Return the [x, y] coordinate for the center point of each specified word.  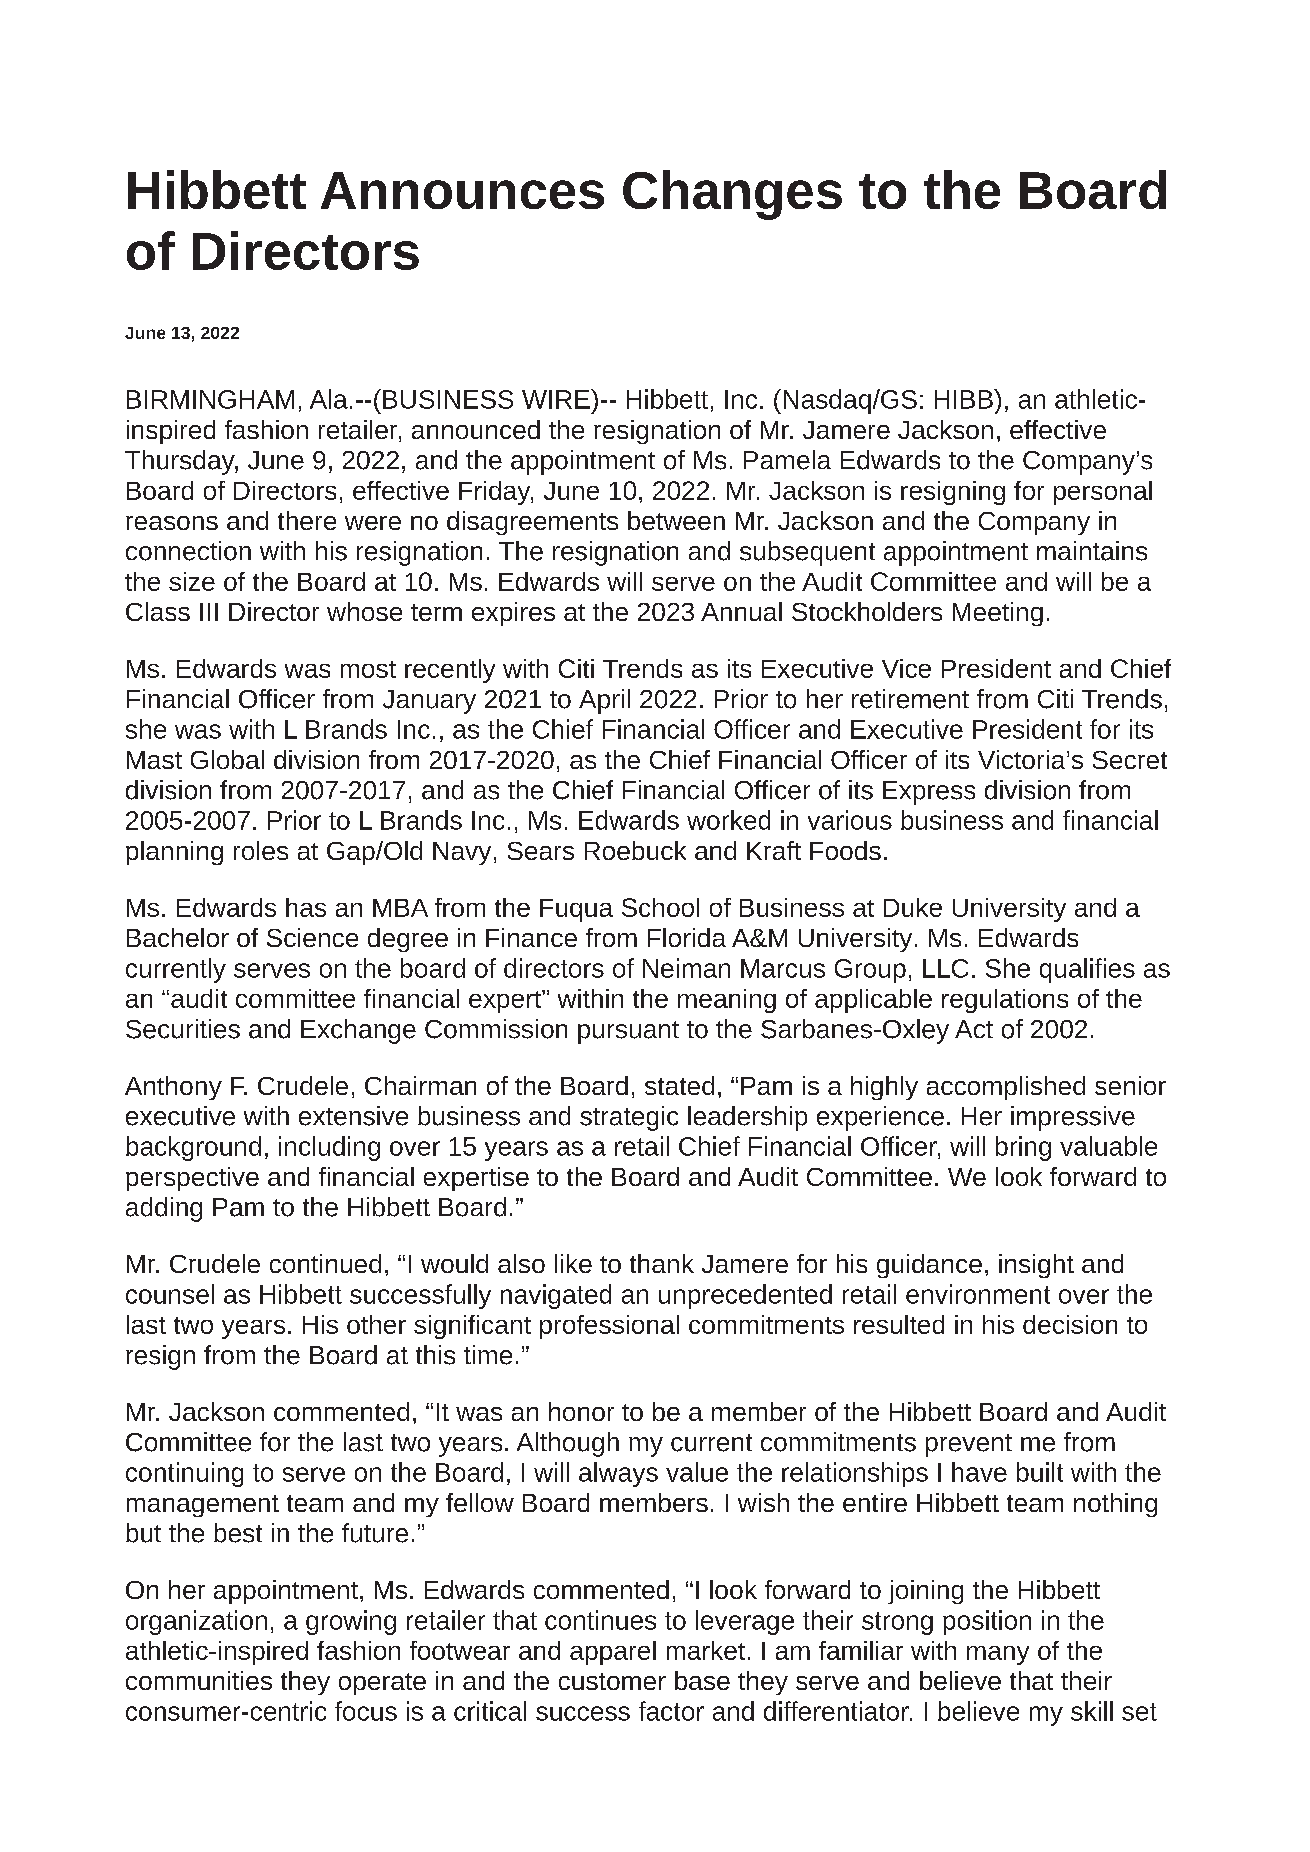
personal [1103, 493]
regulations [1005, 1001]
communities [199, 1680]
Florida [687, 937]
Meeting [998, 614]
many [998, 1655]
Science [312, 937]
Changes [732, 195]
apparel [613, 1653]
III [209, 612]
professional [609, 1327]
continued [325, 1263]
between [676, 520]
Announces [462, 190]
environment [978, 1294]
